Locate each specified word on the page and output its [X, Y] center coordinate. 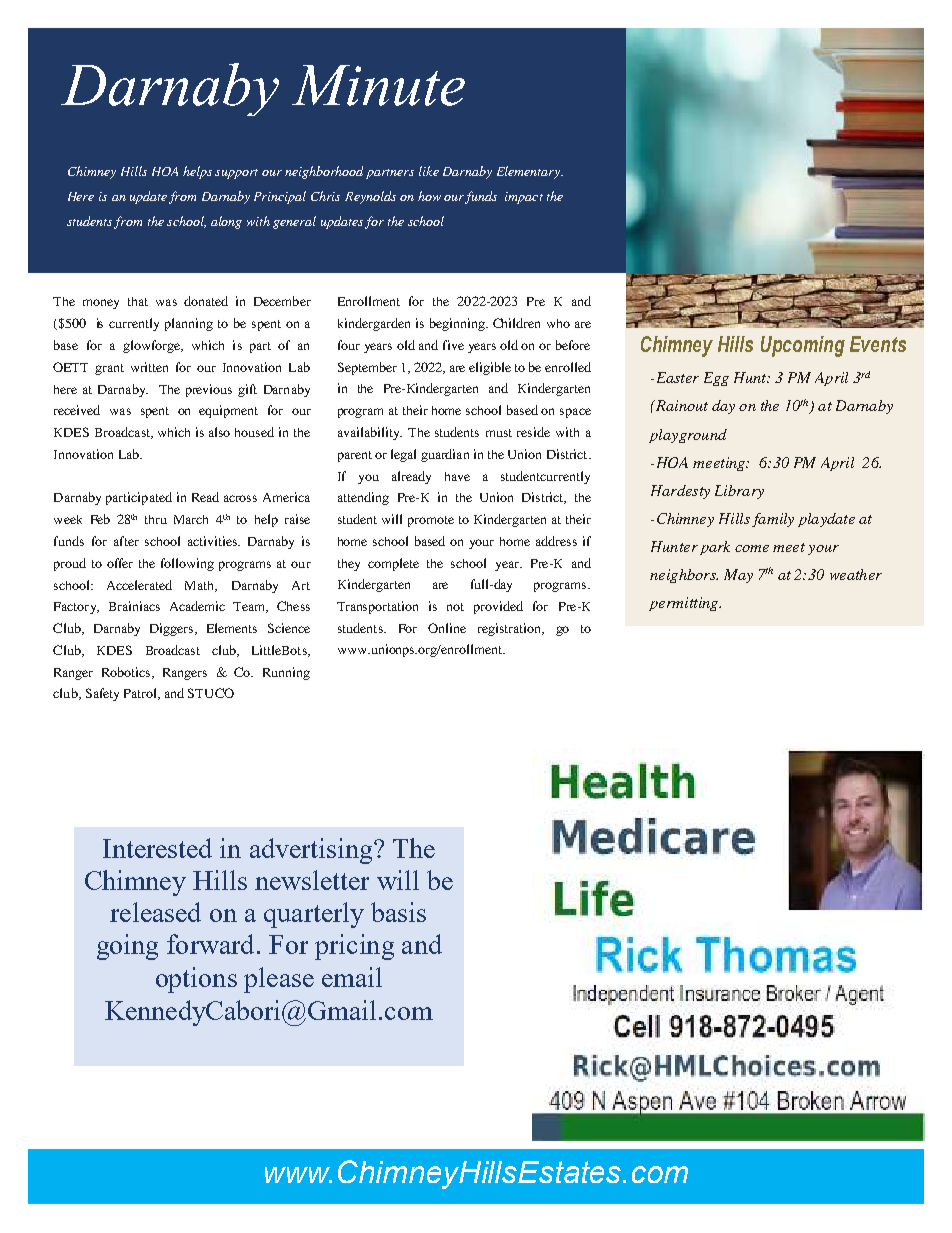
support [236, 174]
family [773, 520]
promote [431, 521]
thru [156, 519]
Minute [378, 85]
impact [524, 198]
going [127, 947]
